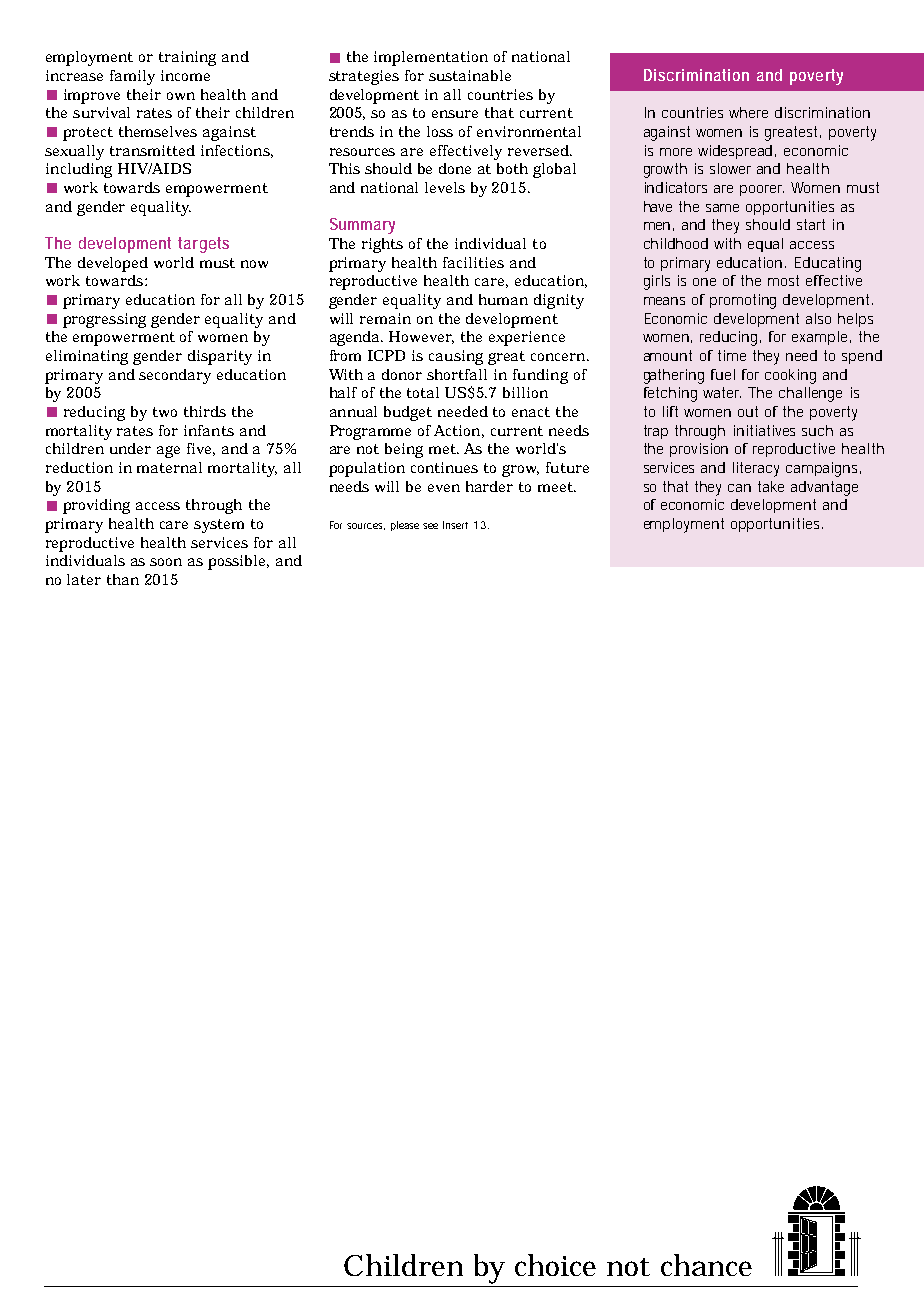  Describe the element at coordinates (444, 467) in the image. I see `continues` at that location.
